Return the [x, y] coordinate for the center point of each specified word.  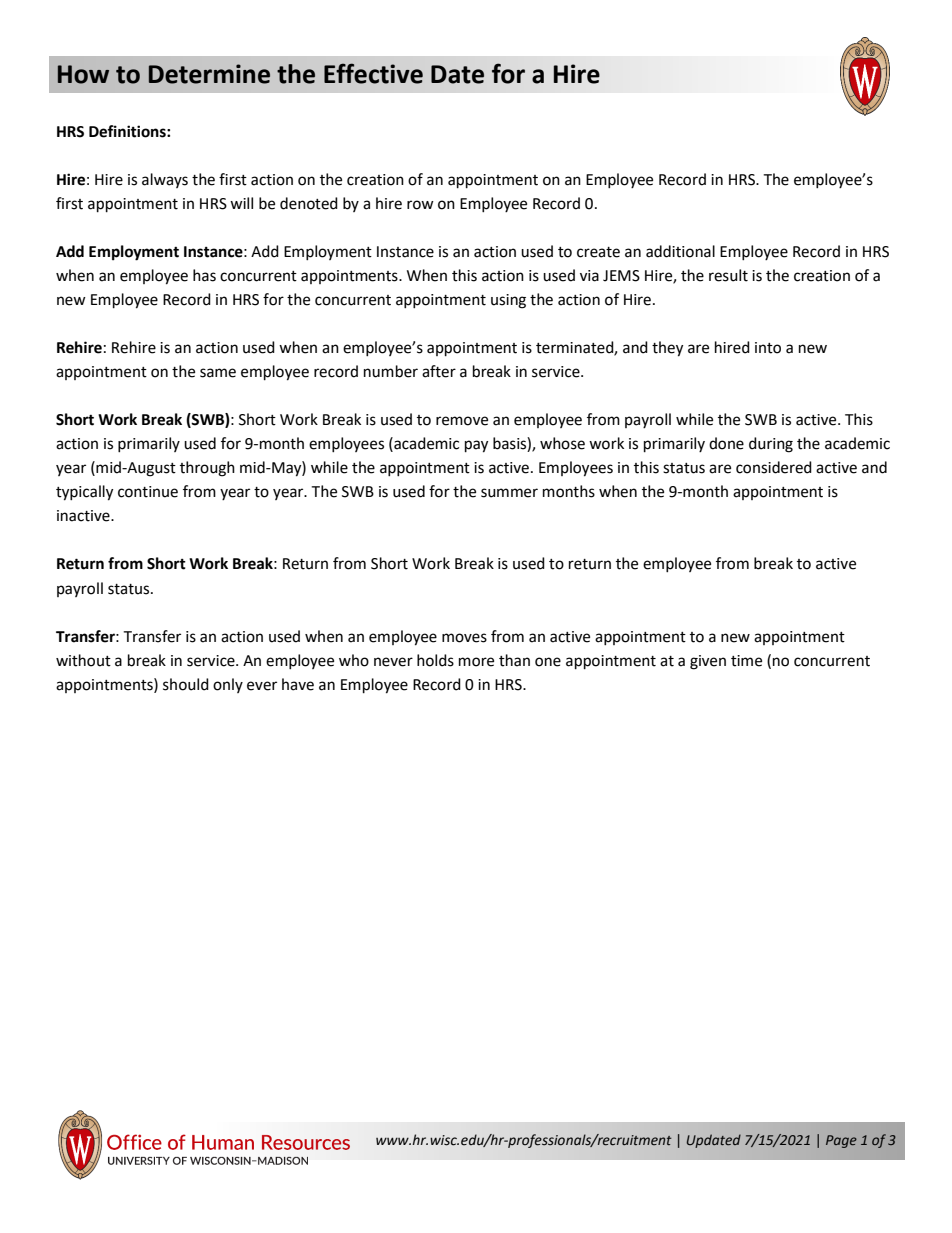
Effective [373, 73]
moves [464, 638]
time [746, 661]
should [186, 684]
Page [841, 1141]
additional [680, 251]
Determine [209, 74]
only [228, 685]
